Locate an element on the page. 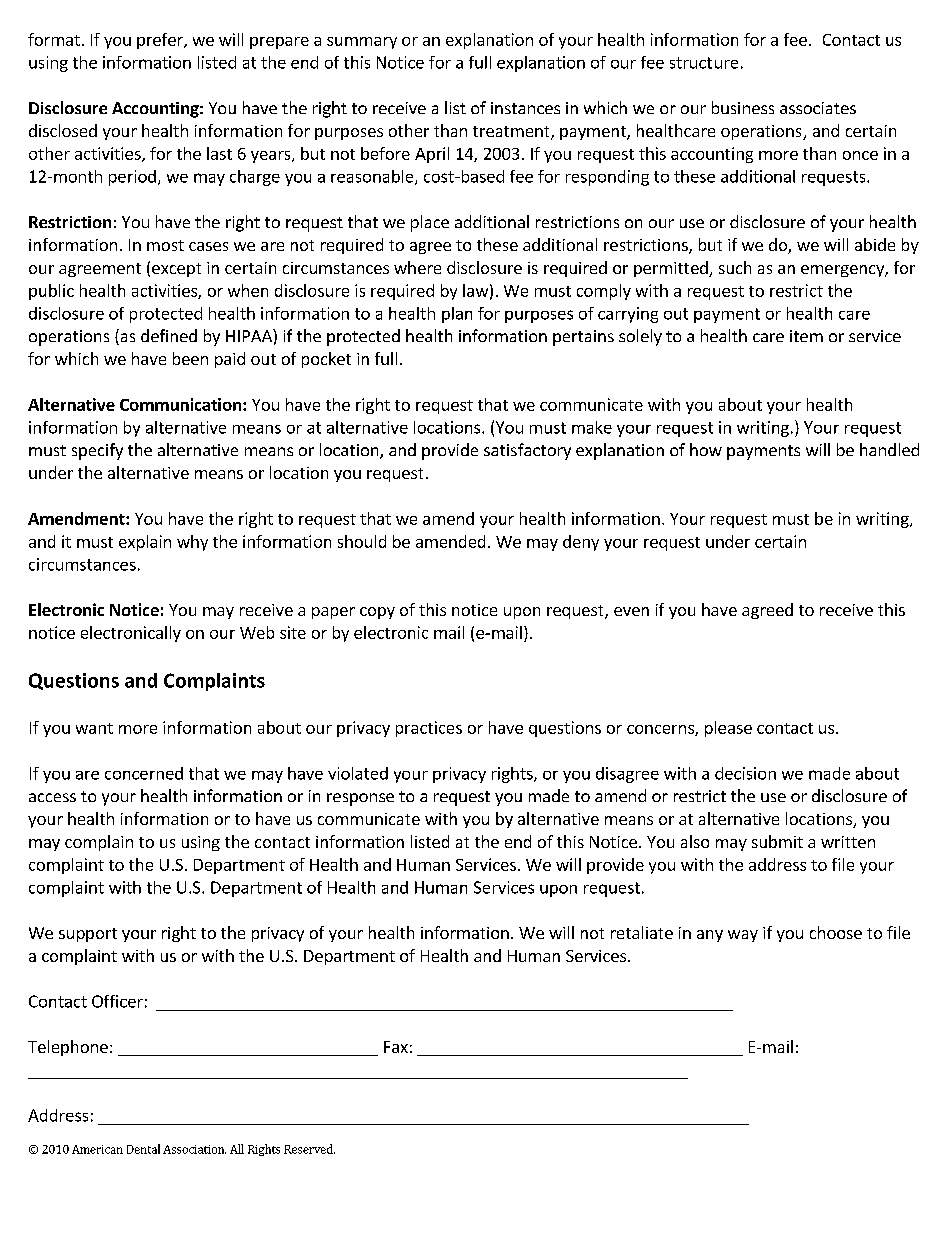 The image size is (952, 1233). copy is located at coordinates (377, 613).
